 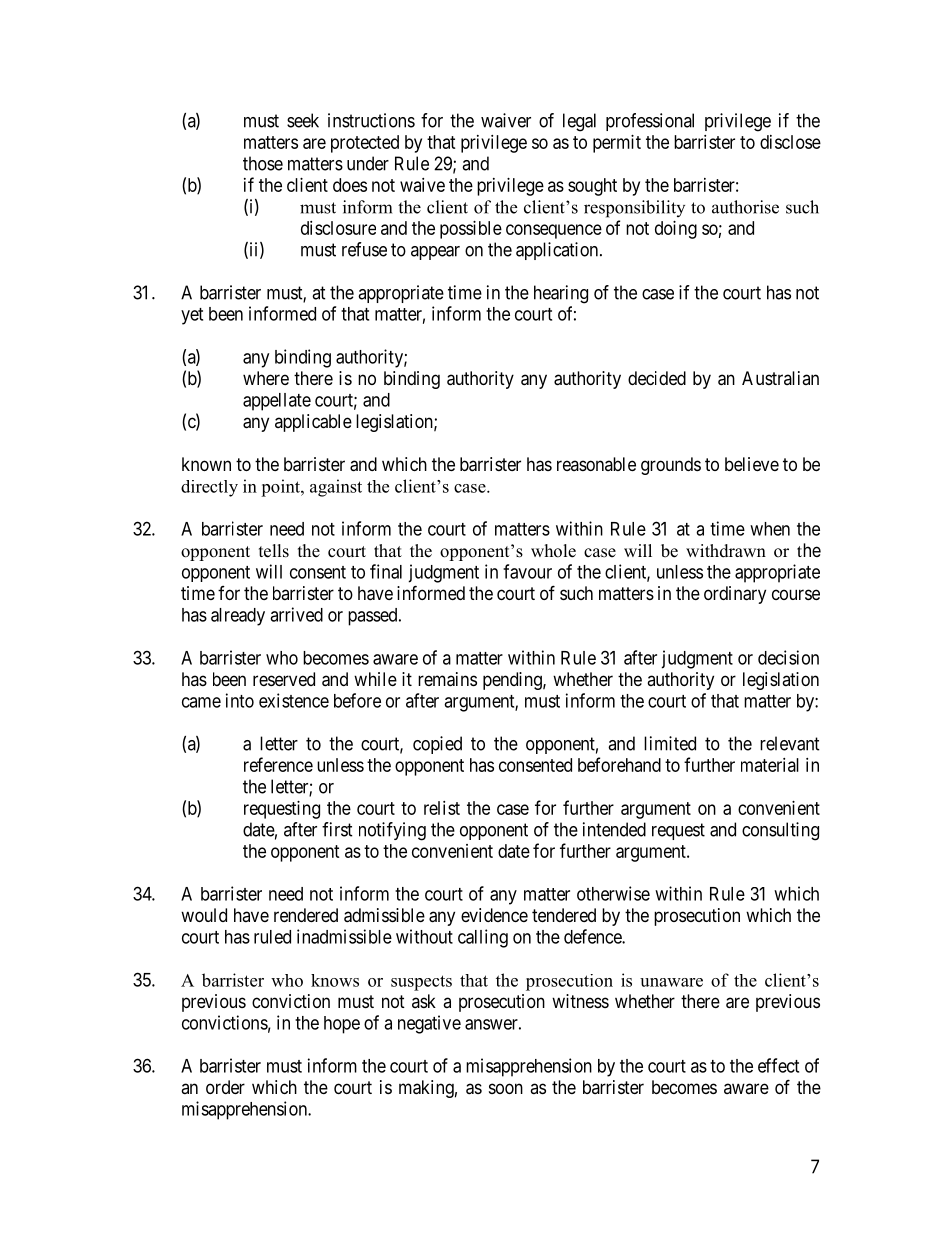 I want to click on soon, so click(x=506, y=1088).
